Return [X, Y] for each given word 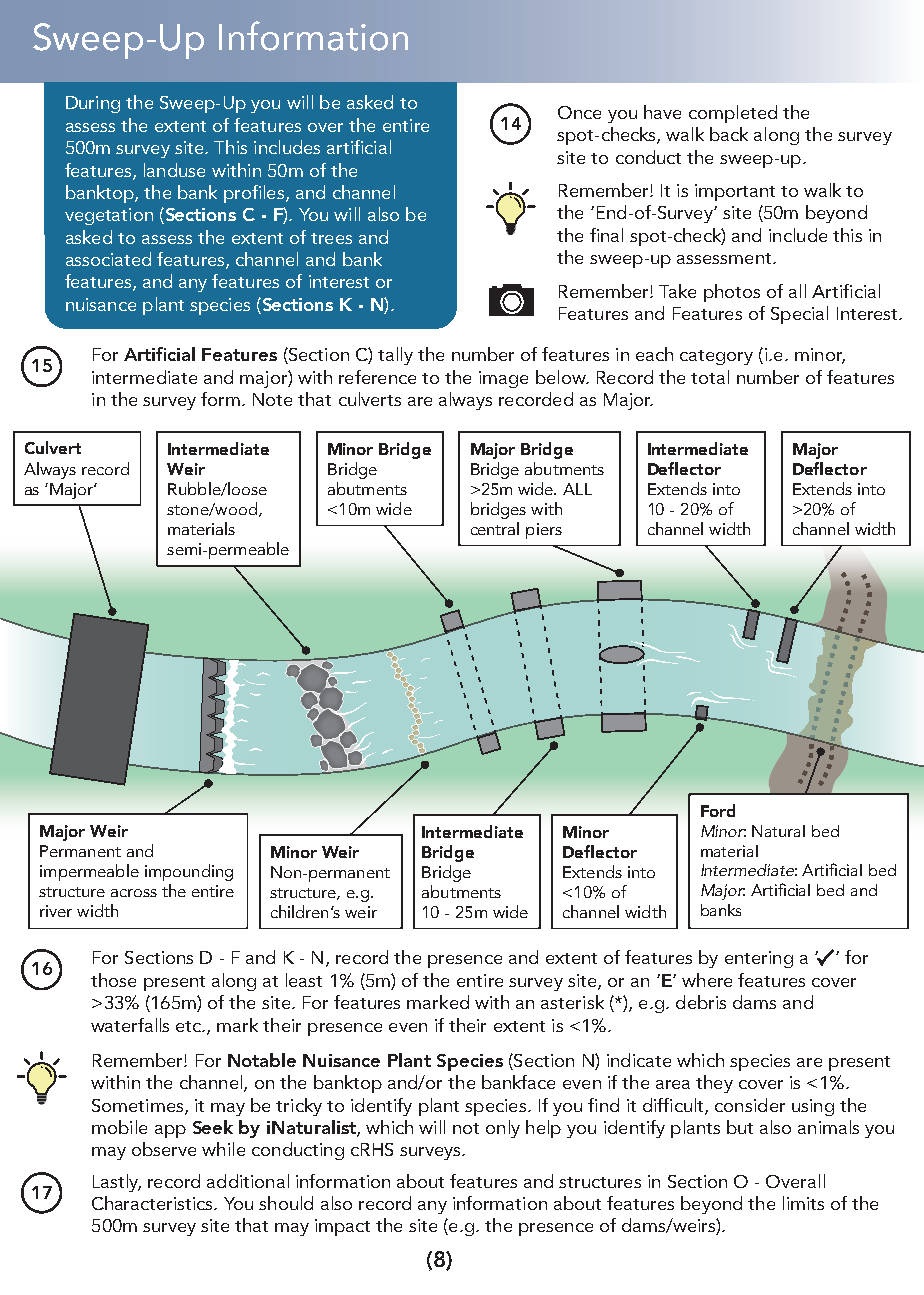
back [729, 134]
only [503, 1129]
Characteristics [153, 1203]
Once [579, 112]
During [93, 104]
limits [803, 1203]
